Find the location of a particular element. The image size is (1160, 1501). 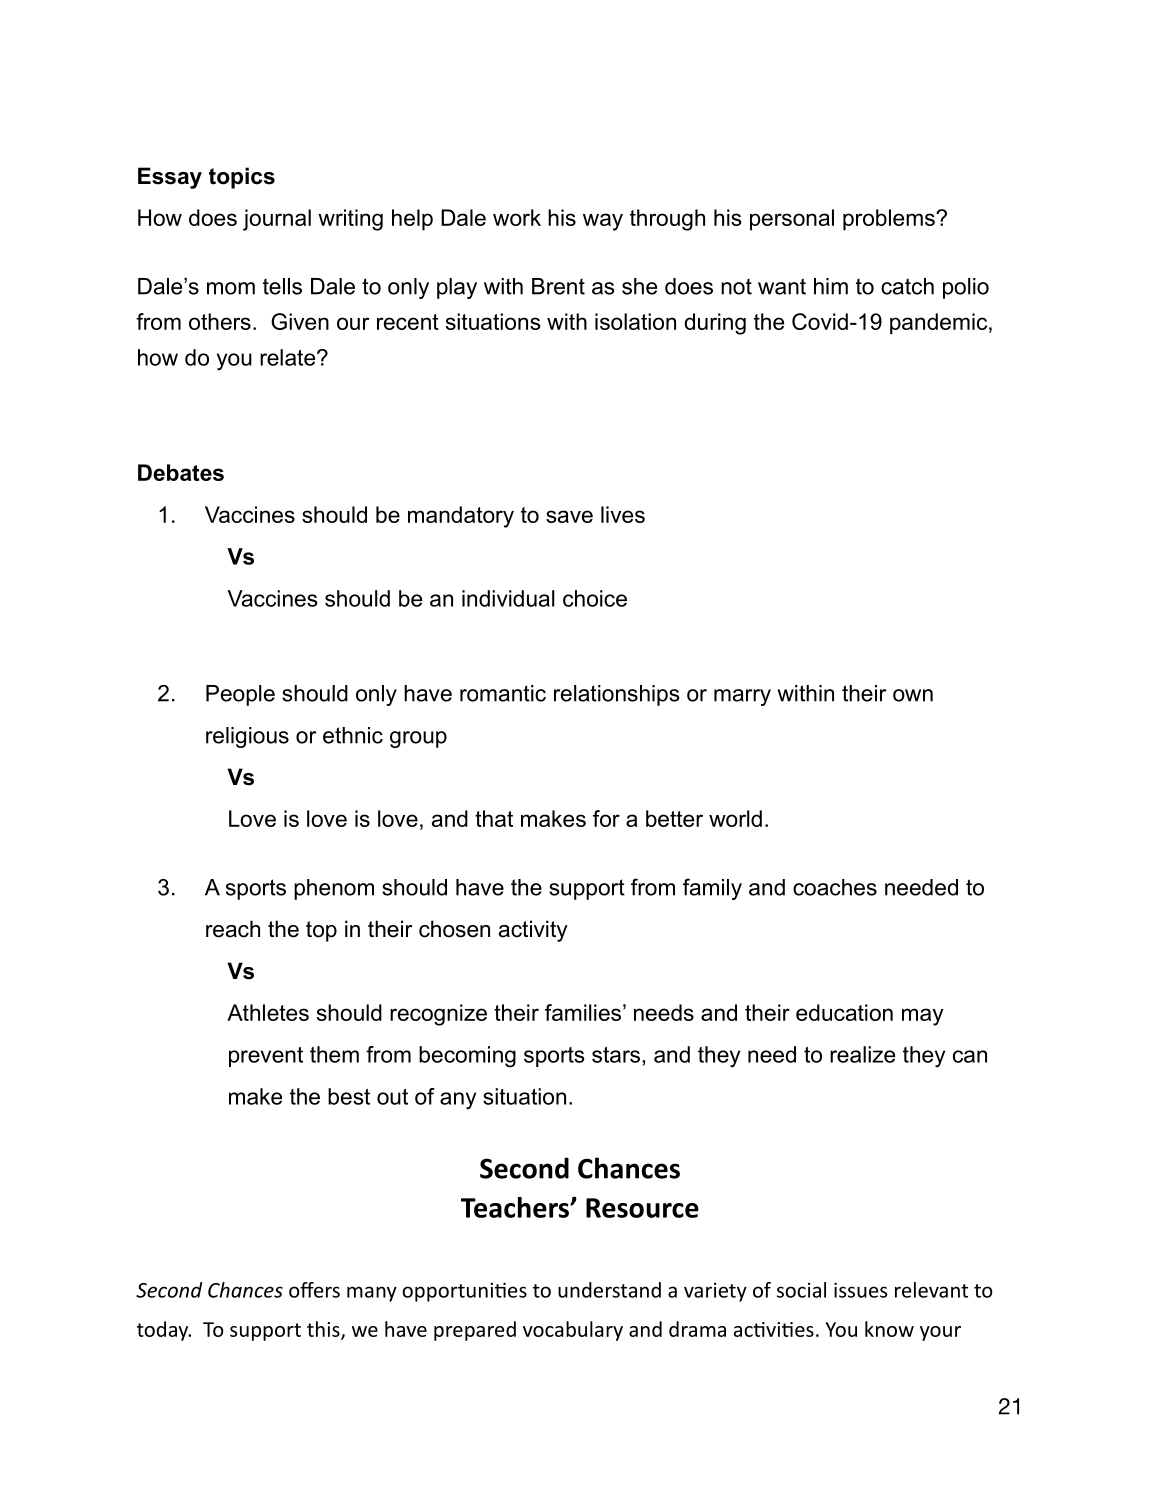

journal is located at coordinates (277, 220).
